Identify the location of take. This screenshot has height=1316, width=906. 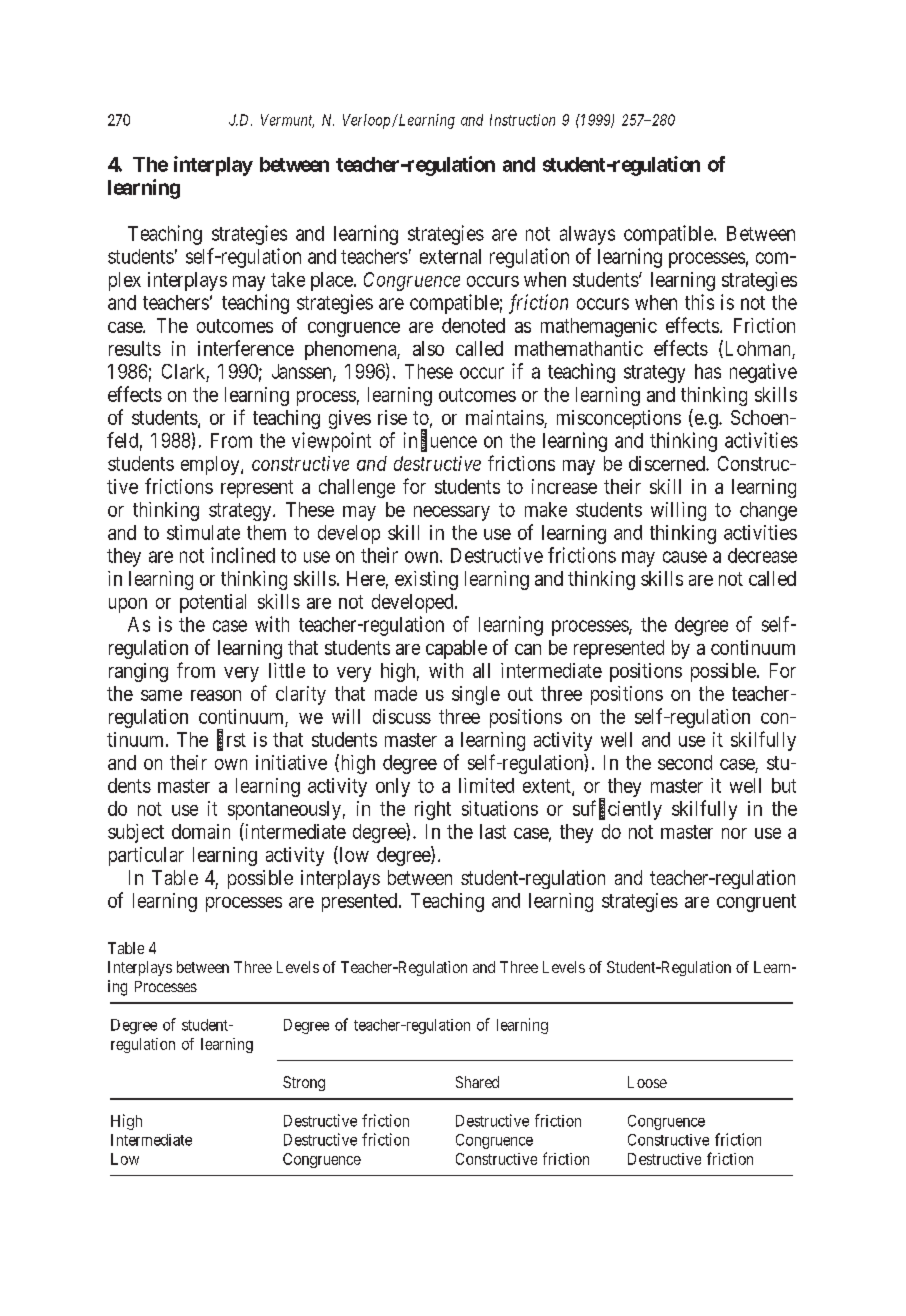
(288, 279).
